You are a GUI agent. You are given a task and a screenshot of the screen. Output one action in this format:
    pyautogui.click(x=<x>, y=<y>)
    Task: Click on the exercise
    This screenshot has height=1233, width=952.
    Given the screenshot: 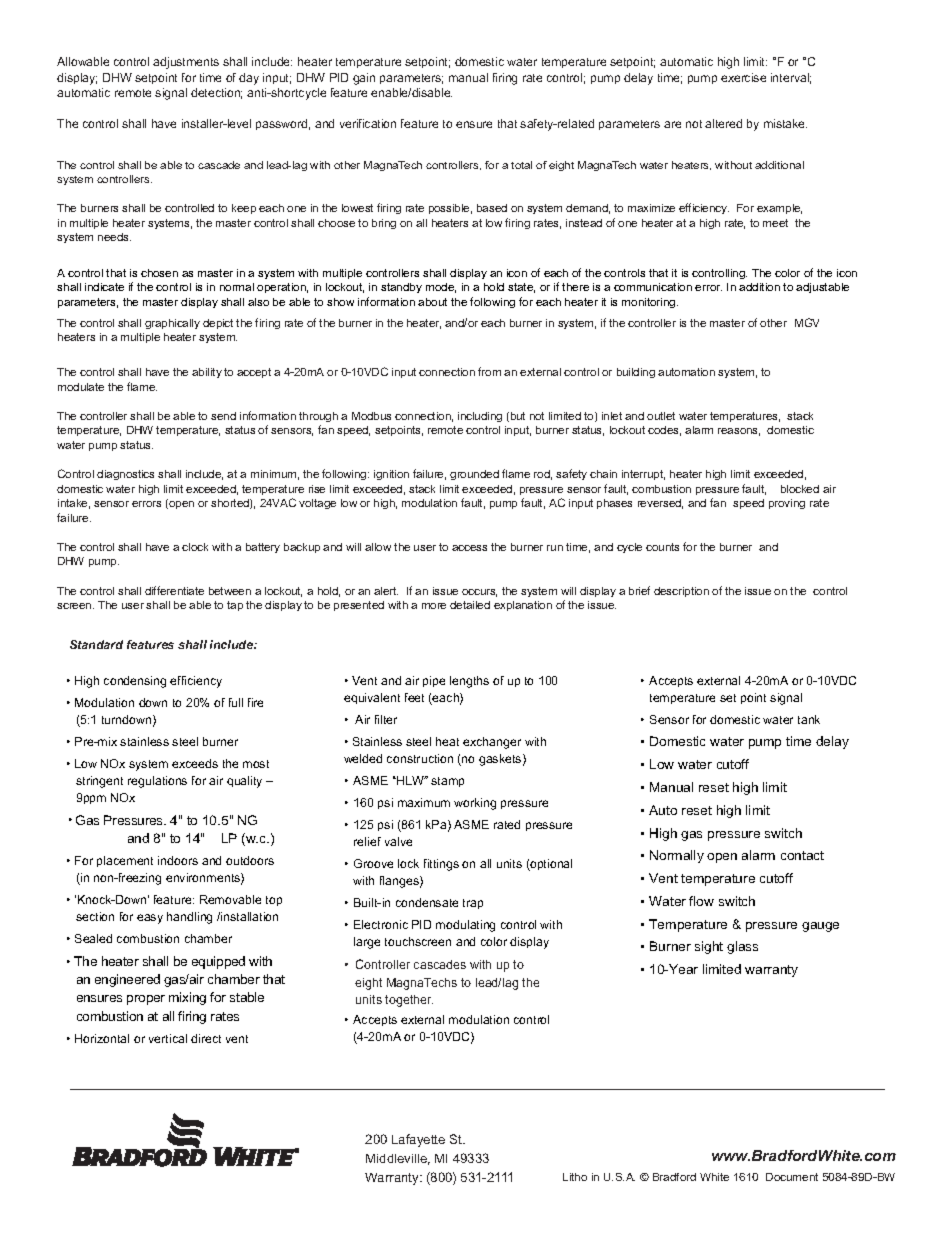 What is the action you would take?
    pyautogui.click(x=743, y=77)
